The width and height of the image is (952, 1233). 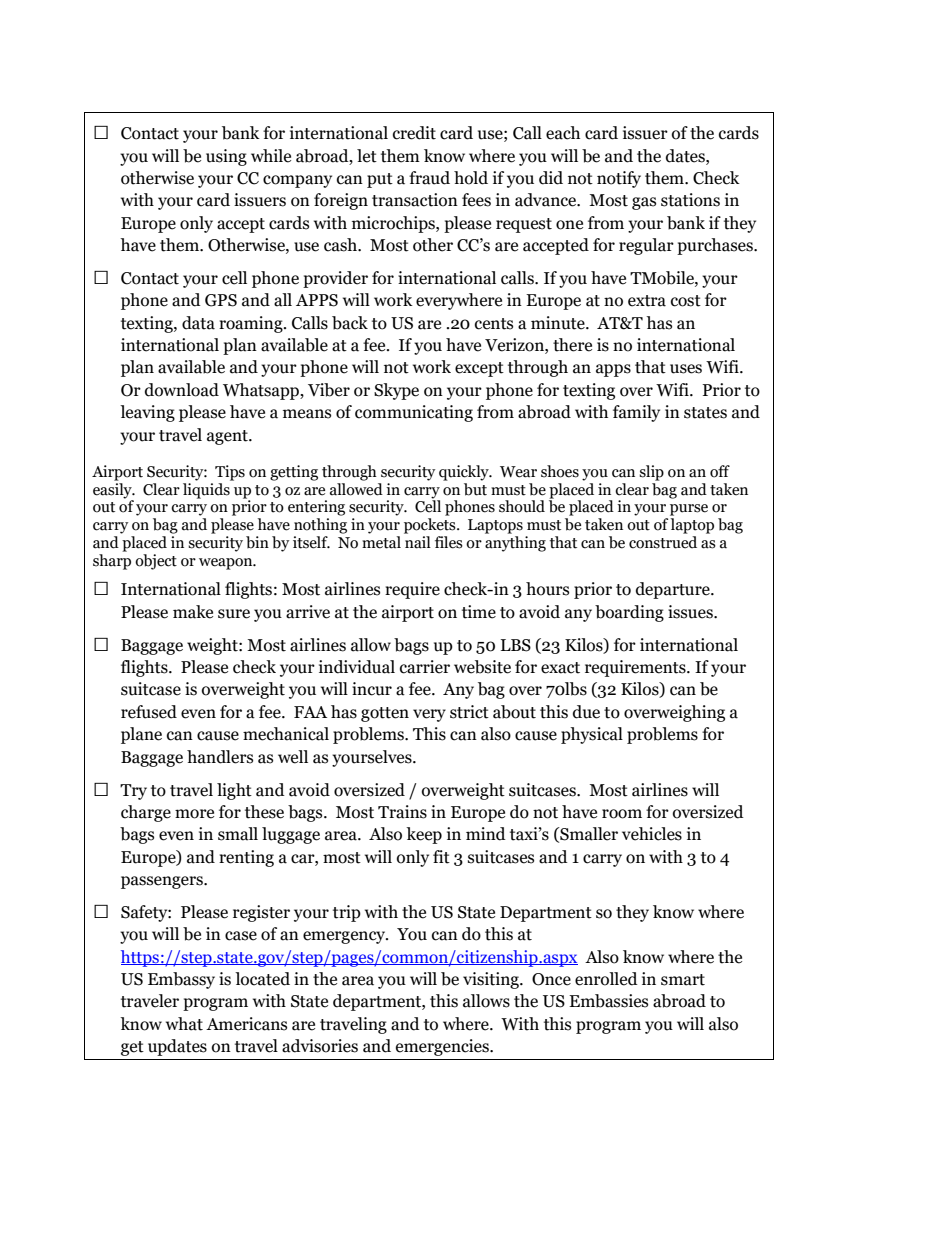 I want to click on more, so click(x=194, y=814).
